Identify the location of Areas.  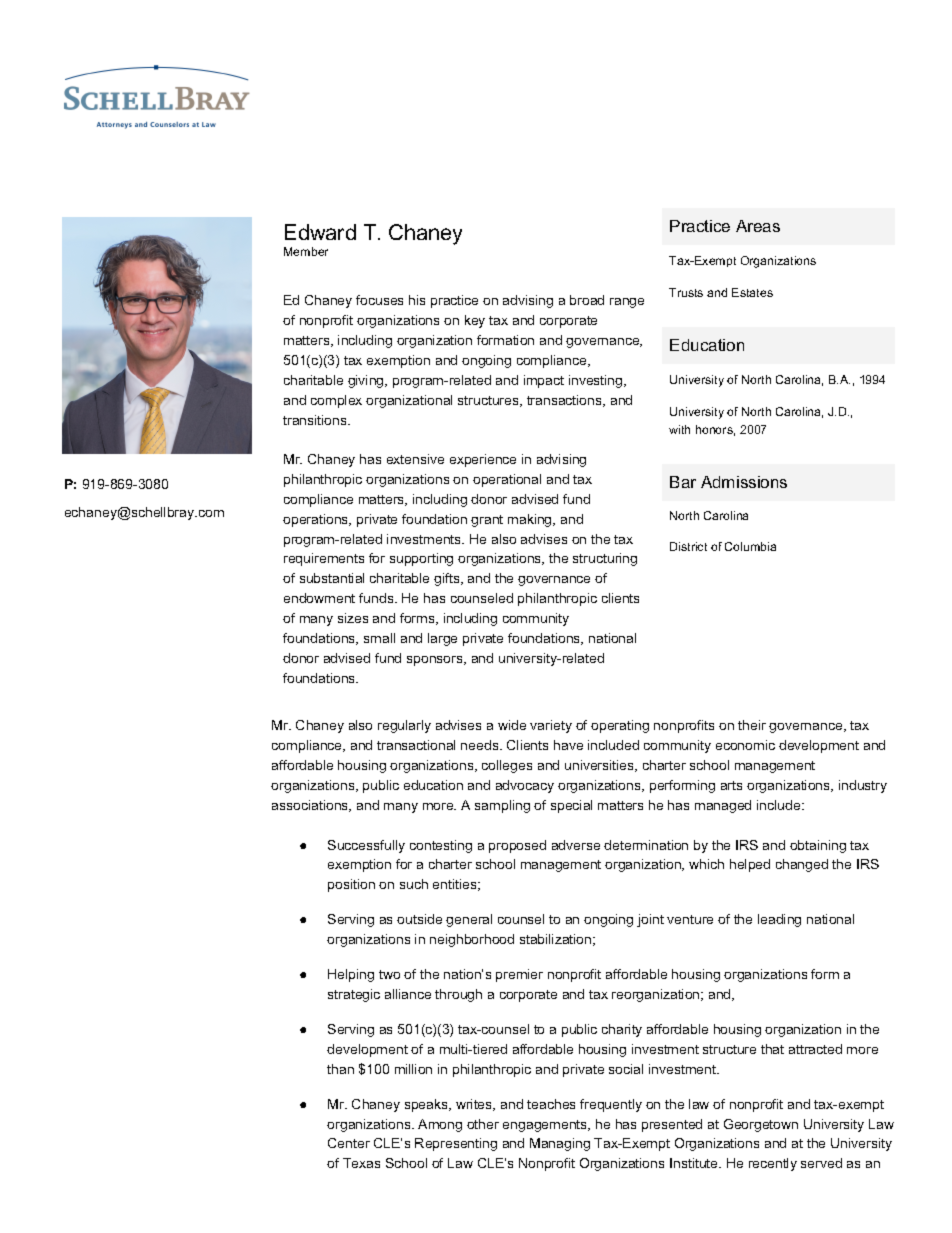
(758, 226).
